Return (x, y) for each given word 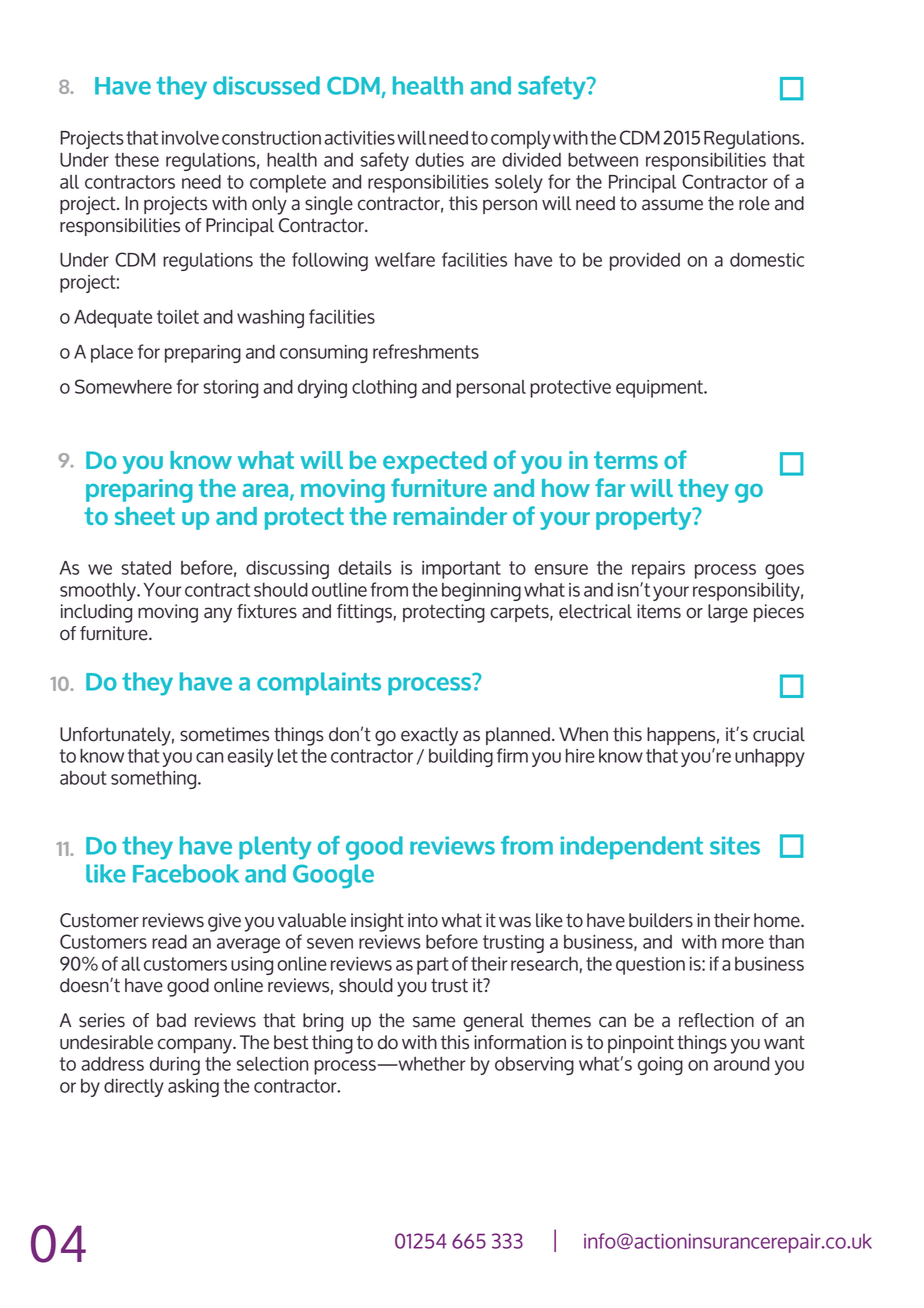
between (603, 160)
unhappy (770, 758)
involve (190, 138)
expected (435, 462)
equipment (660, 389)
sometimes (224, 734)
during (175, 1066)
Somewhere (123, 386)
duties (439, 160)
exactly (429, 736)
